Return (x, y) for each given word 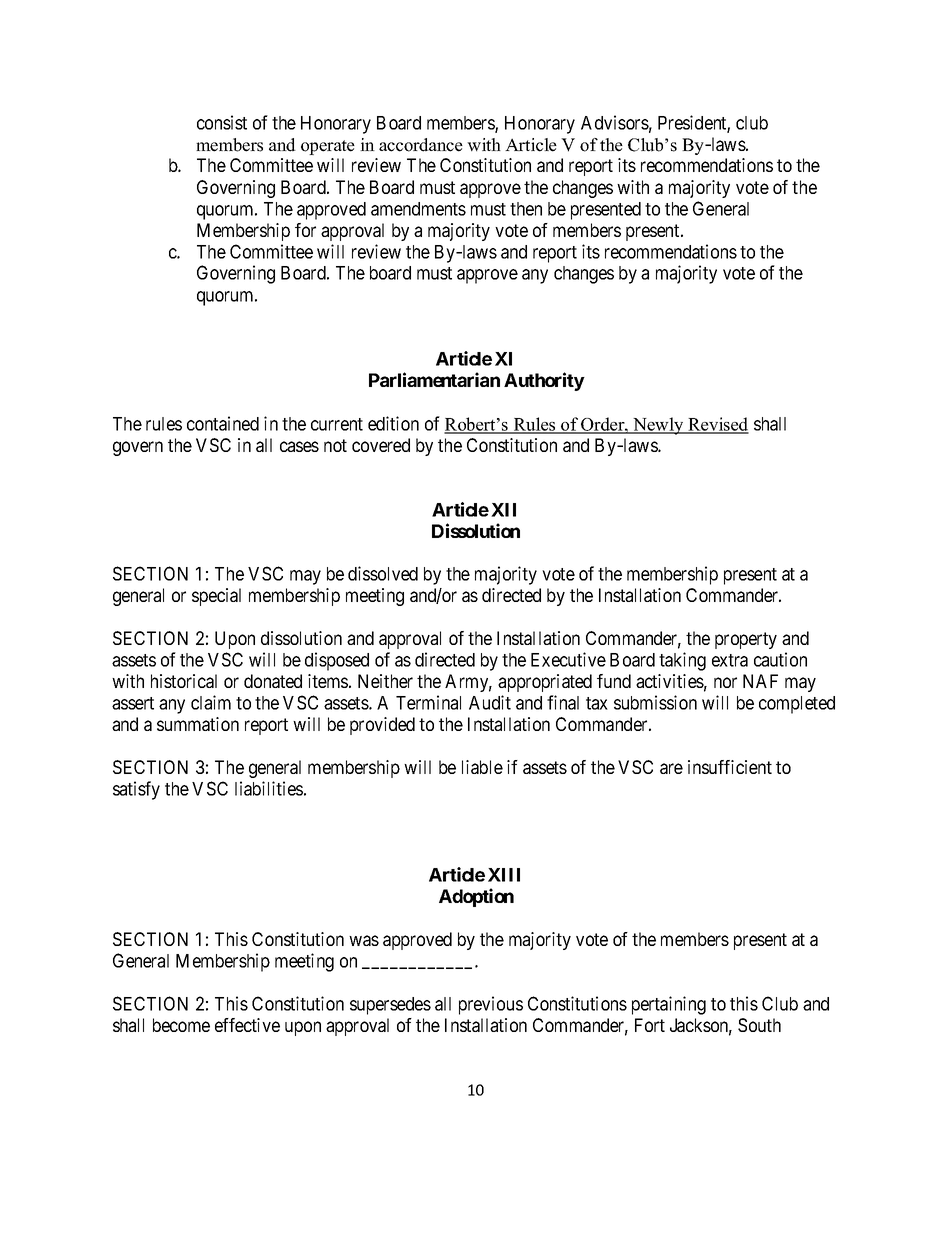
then (526, 209)
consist (222, 122)
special (216, 597)
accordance (421, 145)
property (746, 640)
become (181, 1025)
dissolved (383, 573)
